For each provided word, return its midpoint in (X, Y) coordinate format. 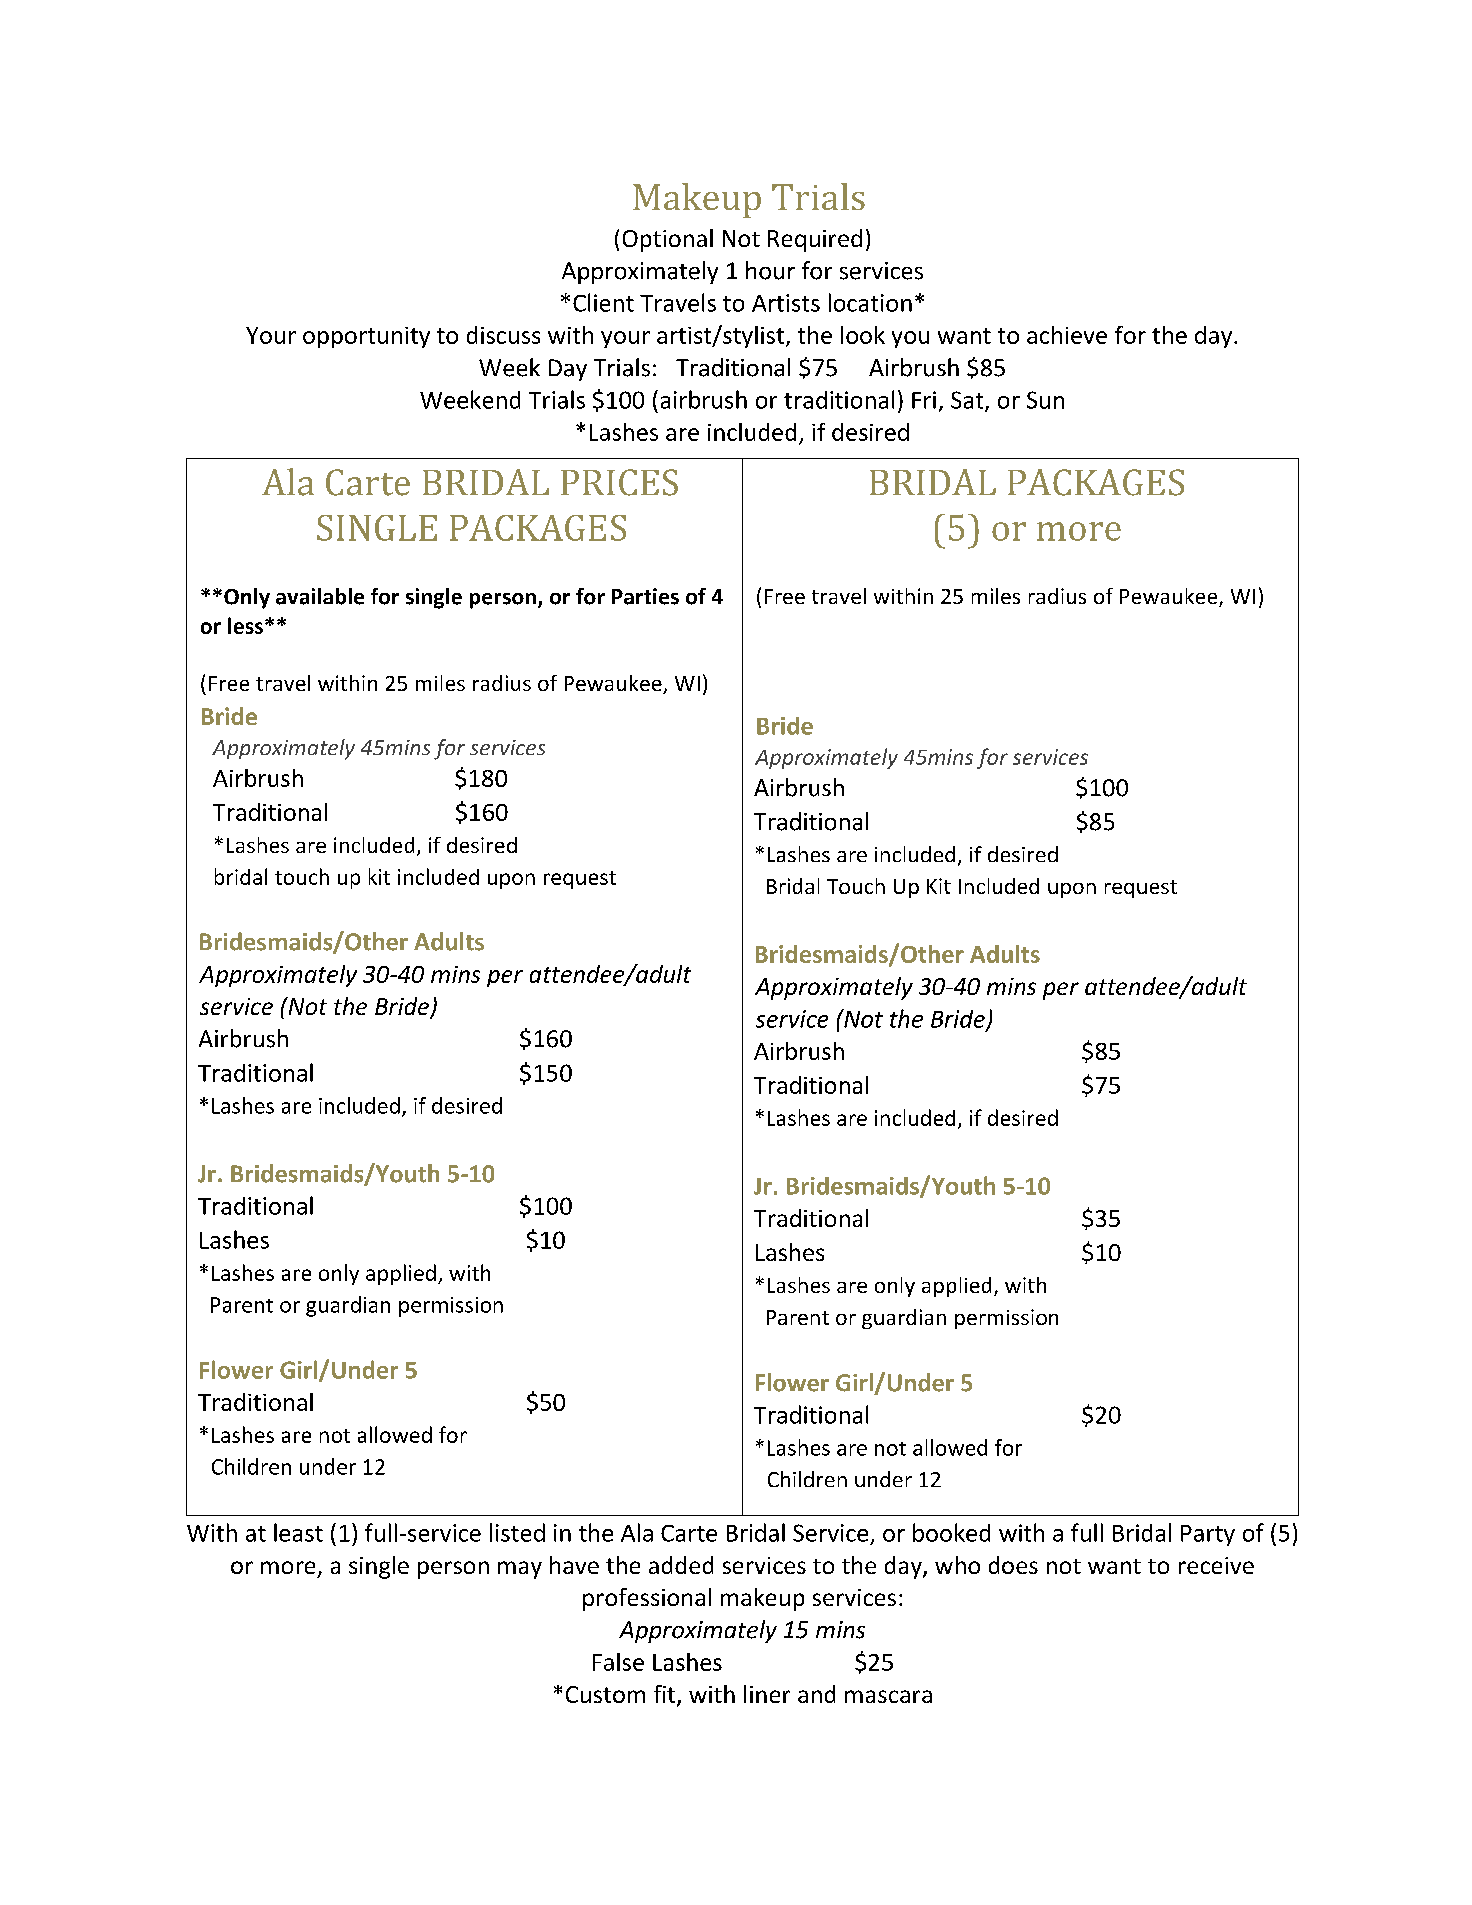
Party (1208, 1535)
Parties (645, 596)
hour (770, 270)
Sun (1045, 400)
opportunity (366, 337)
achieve (1067, 335)
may (520, 1570)
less (247, 625)
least (298, 1532)
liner (767, 1694)
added (681, 1565)
